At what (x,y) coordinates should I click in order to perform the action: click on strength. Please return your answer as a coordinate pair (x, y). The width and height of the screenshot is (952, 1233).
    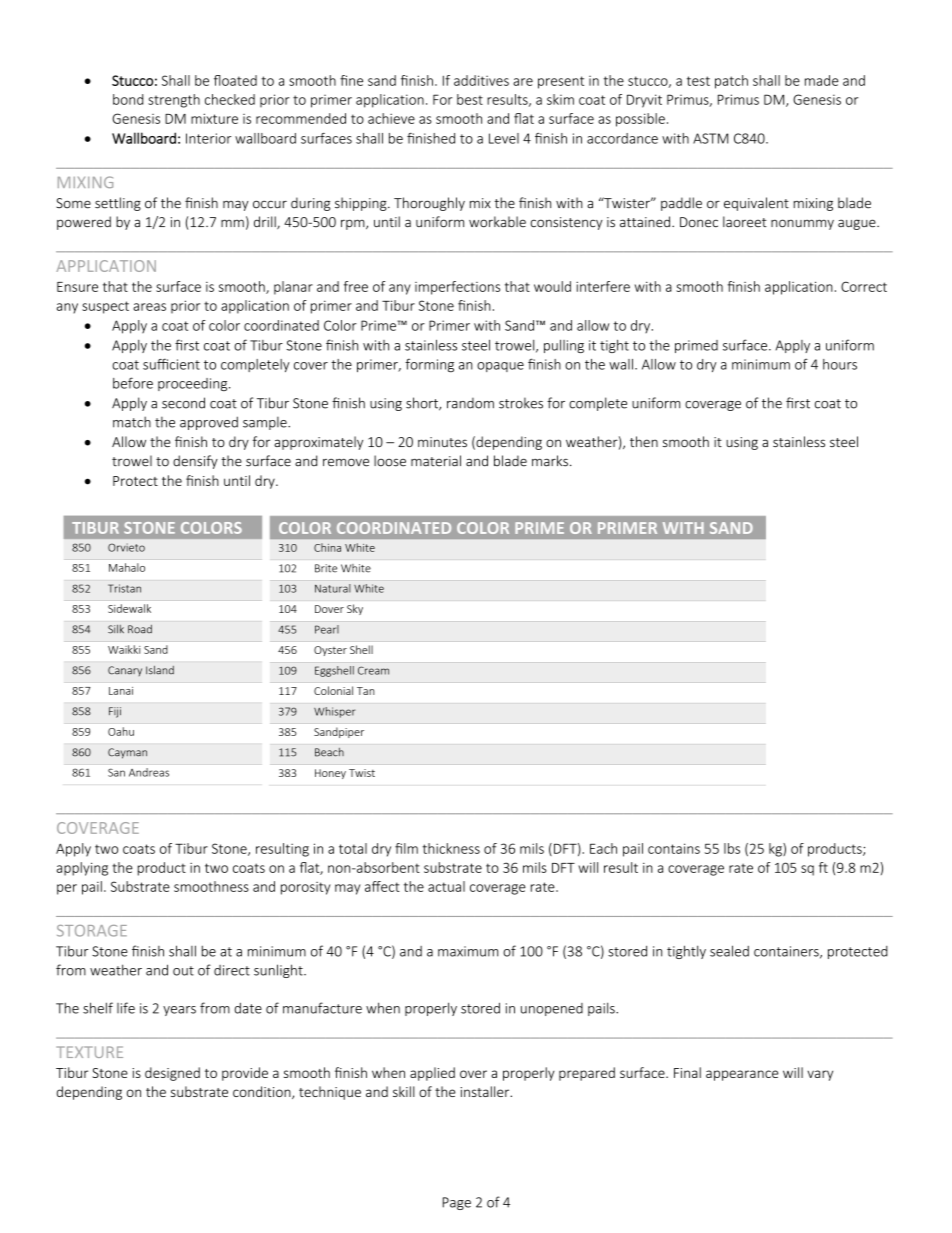
    Looking at the image, I should click on (174, 101).
